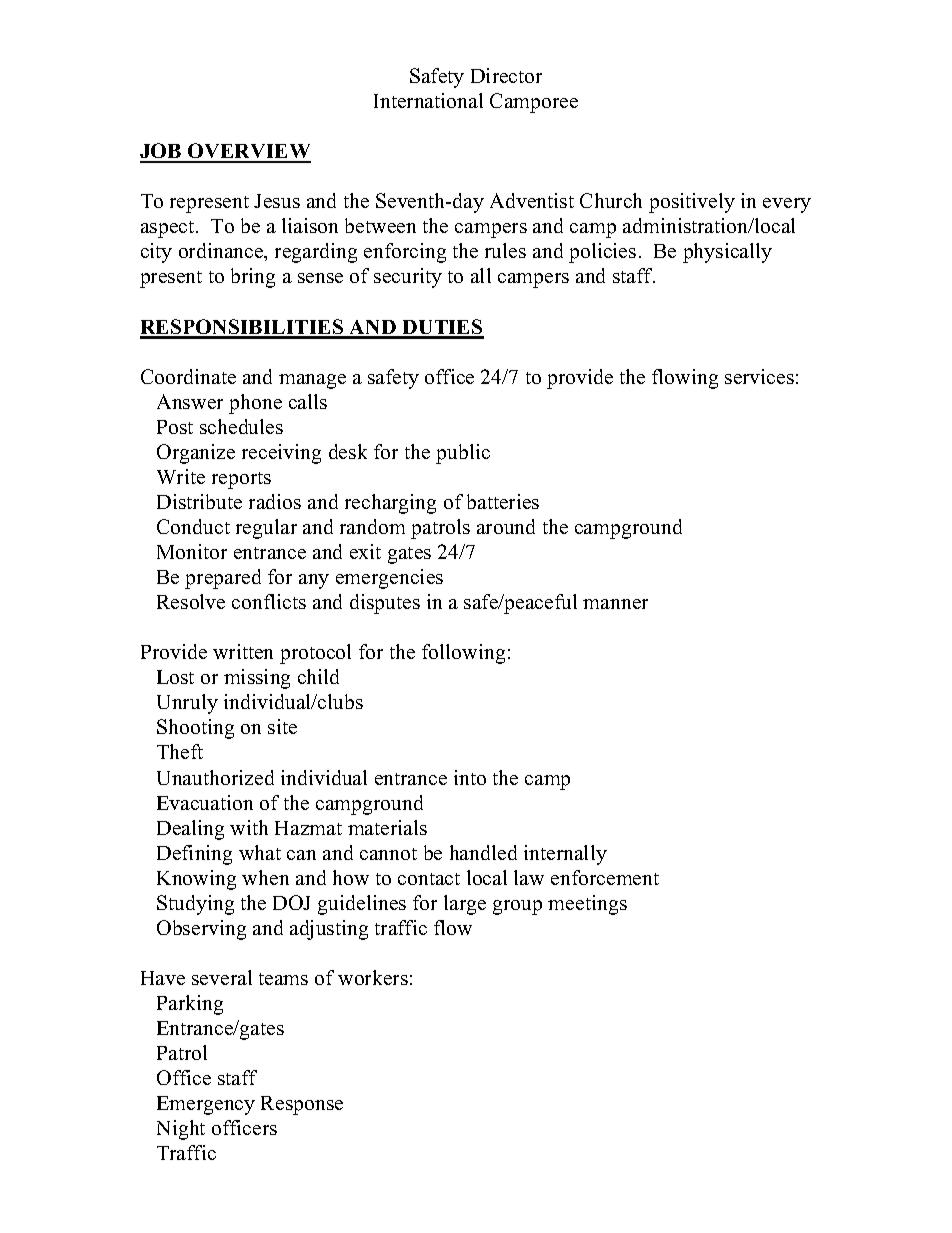 This document has height=1233, width=952. What do you see at coordinates (692, 203) in the document?
I see `positively` at bounding box center [692, 203].
